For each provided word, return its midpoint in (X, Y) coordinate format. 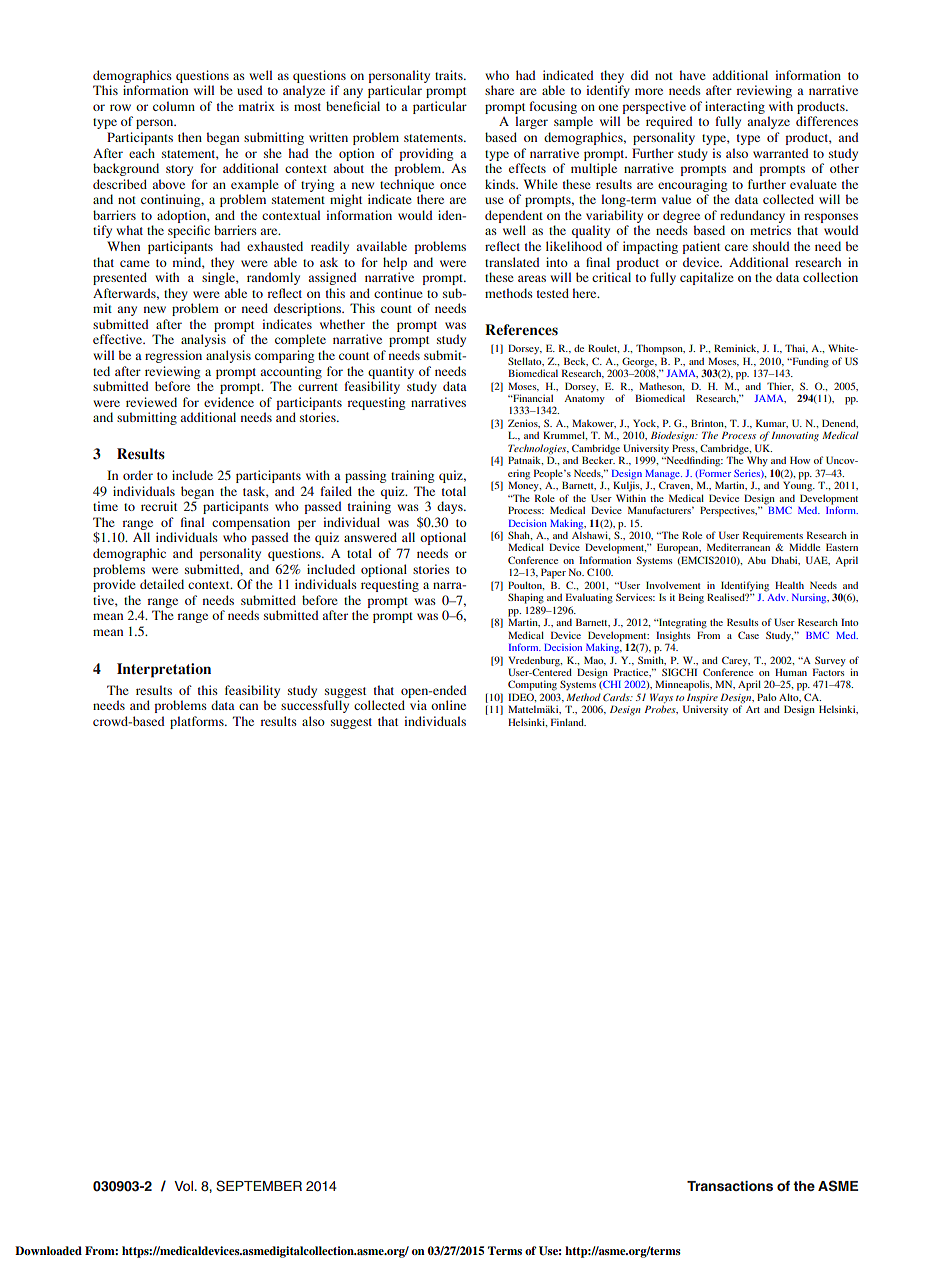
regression (173, 356)
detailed (162, 584)
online (448, 705)
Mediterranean (738, 547)
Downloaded (48, 1250)
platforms (198, 722)
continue (398, 293)
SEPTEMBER (259, 1186)
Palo (766, 697)
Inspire (703, 699)
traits (450, 75)
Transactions (730, 1186)
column (174, 106)
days (451, 507)
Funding (809, 362)
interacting (735, 107)
